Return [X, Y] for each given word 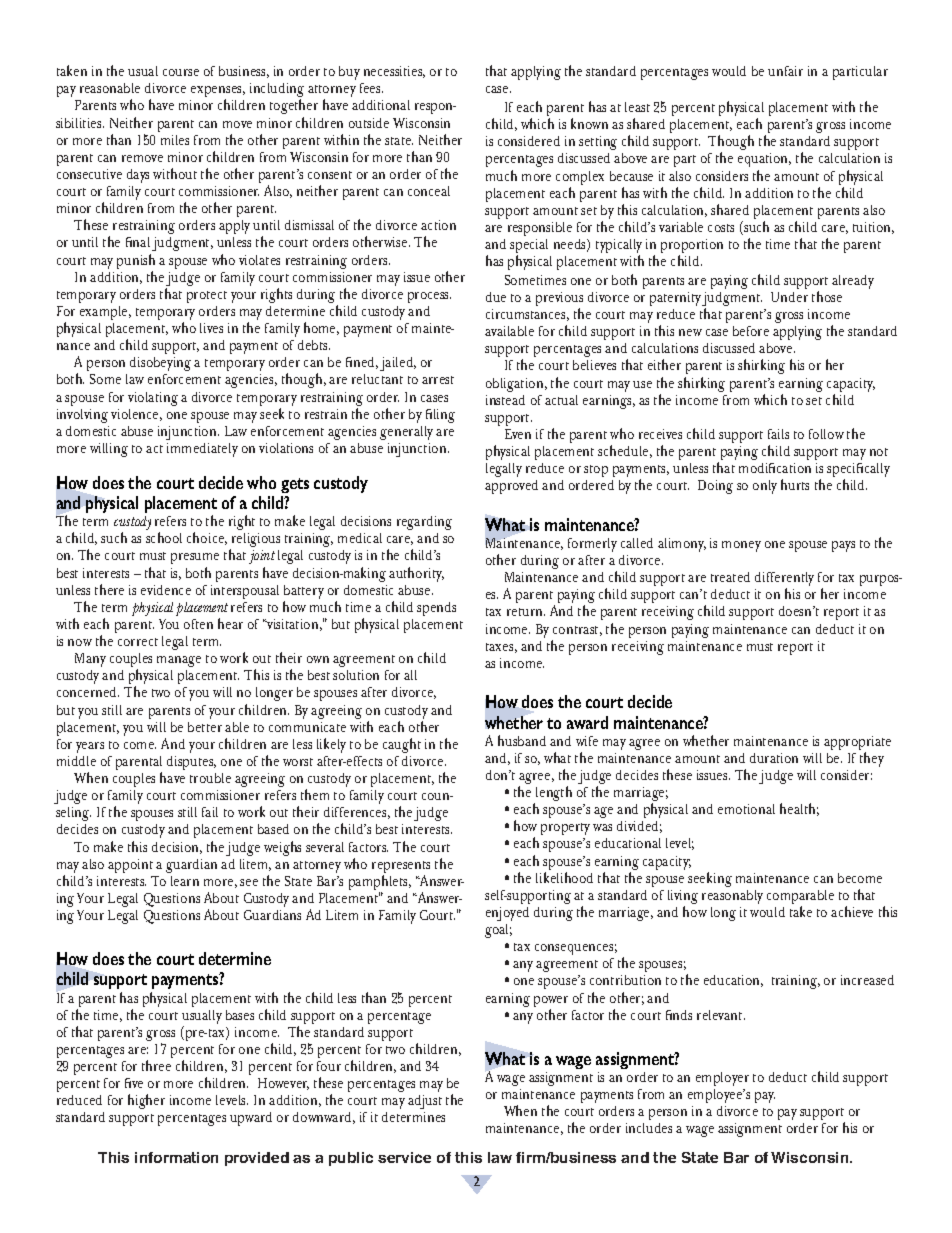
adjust [425, 1102]
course [181, 72]
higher [146, 1101]
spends [436, 609]
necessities [394, 72]
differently [784, 580]
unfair [785, 71]
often [198, 624]
